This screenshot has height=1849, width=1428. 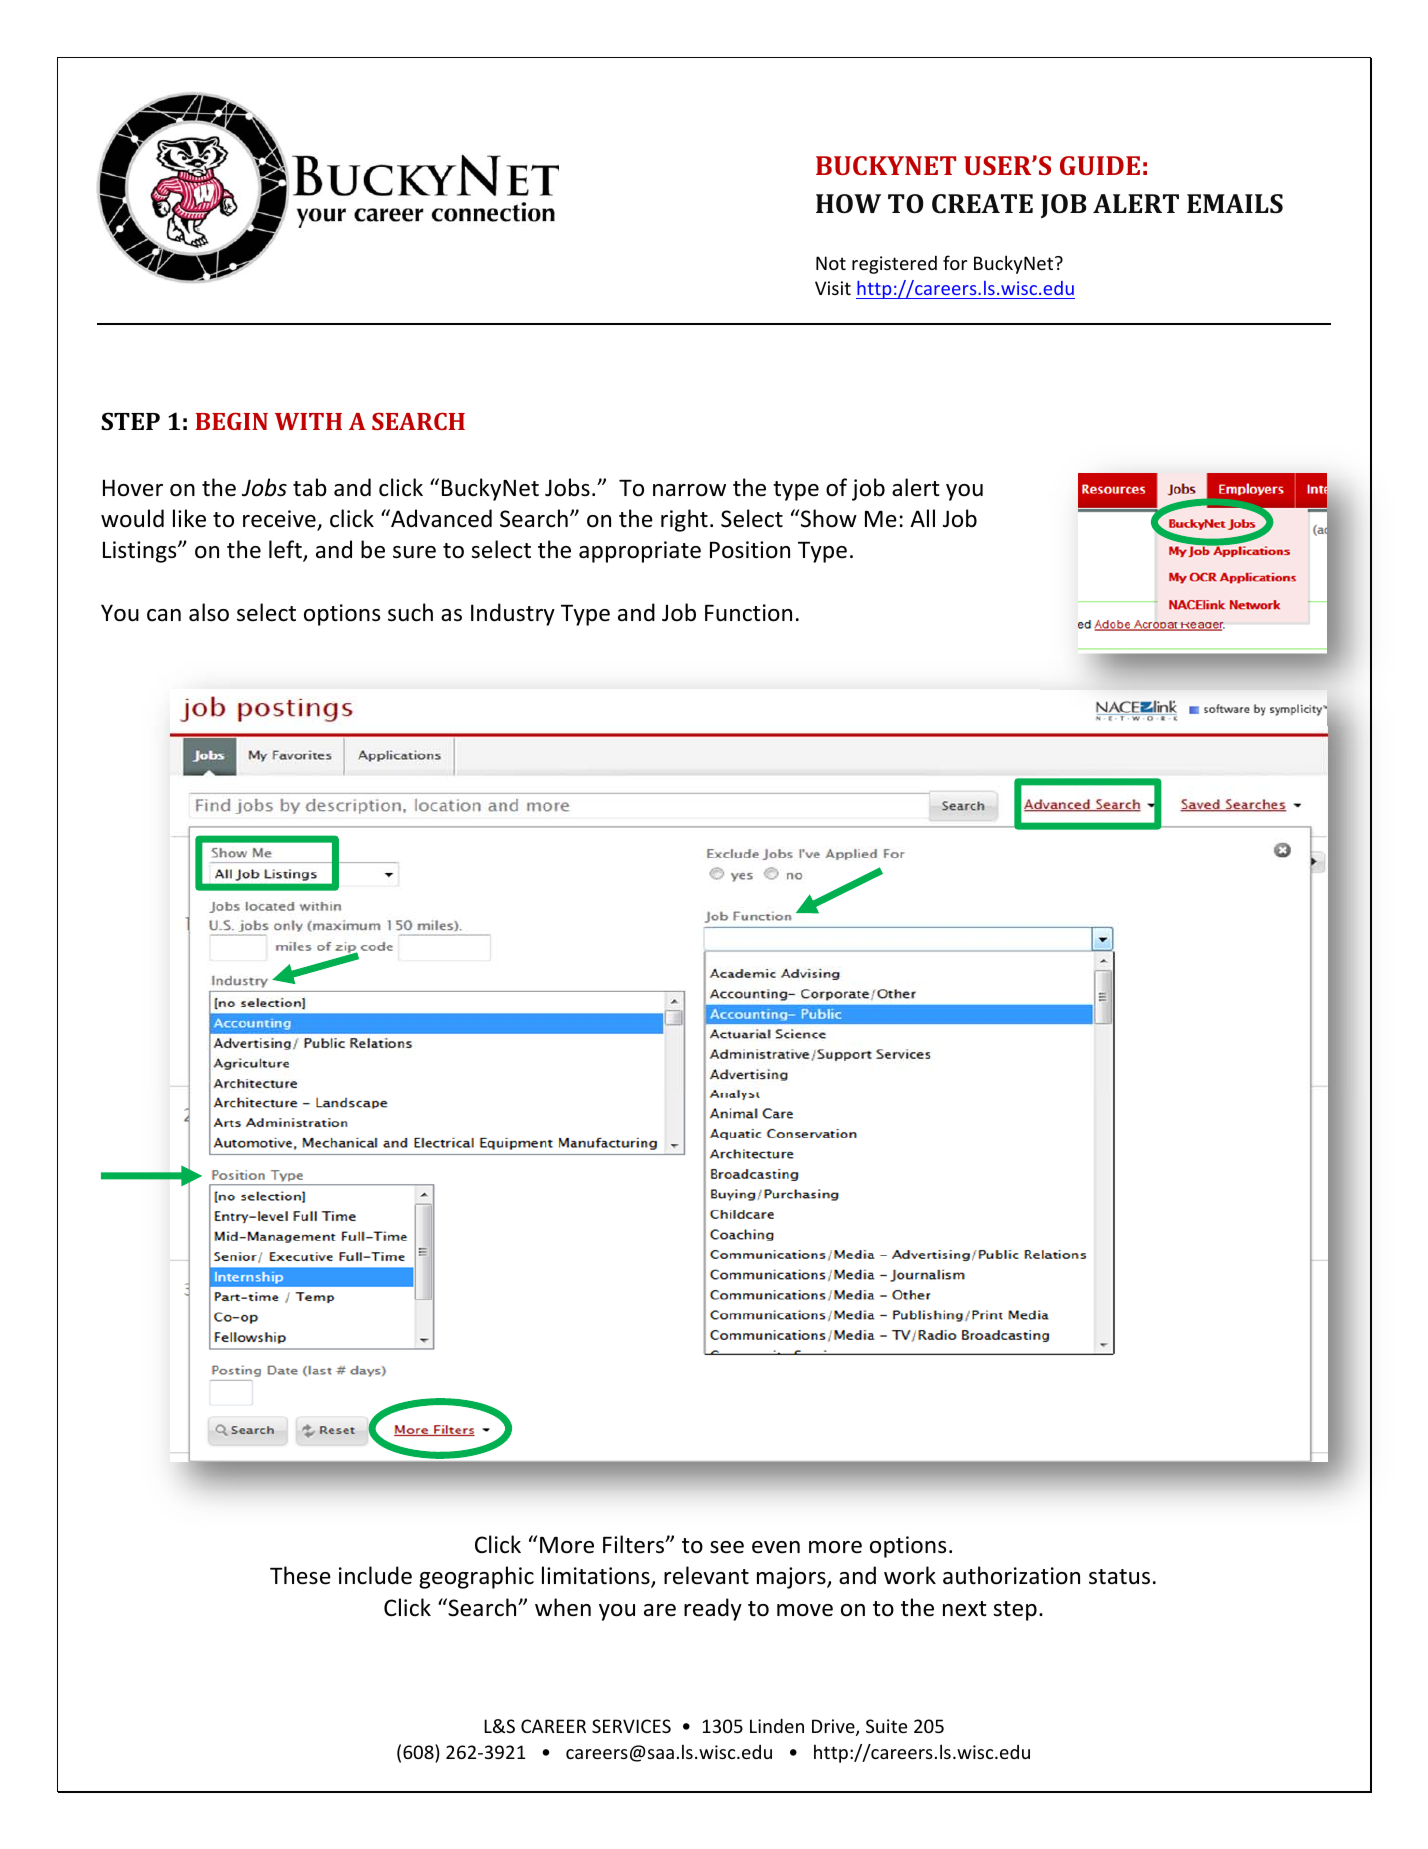 What do you see at coordinates (631, 1726) in the screenshot?
I see `SERVICES` at bounding box center [631, 1726].
